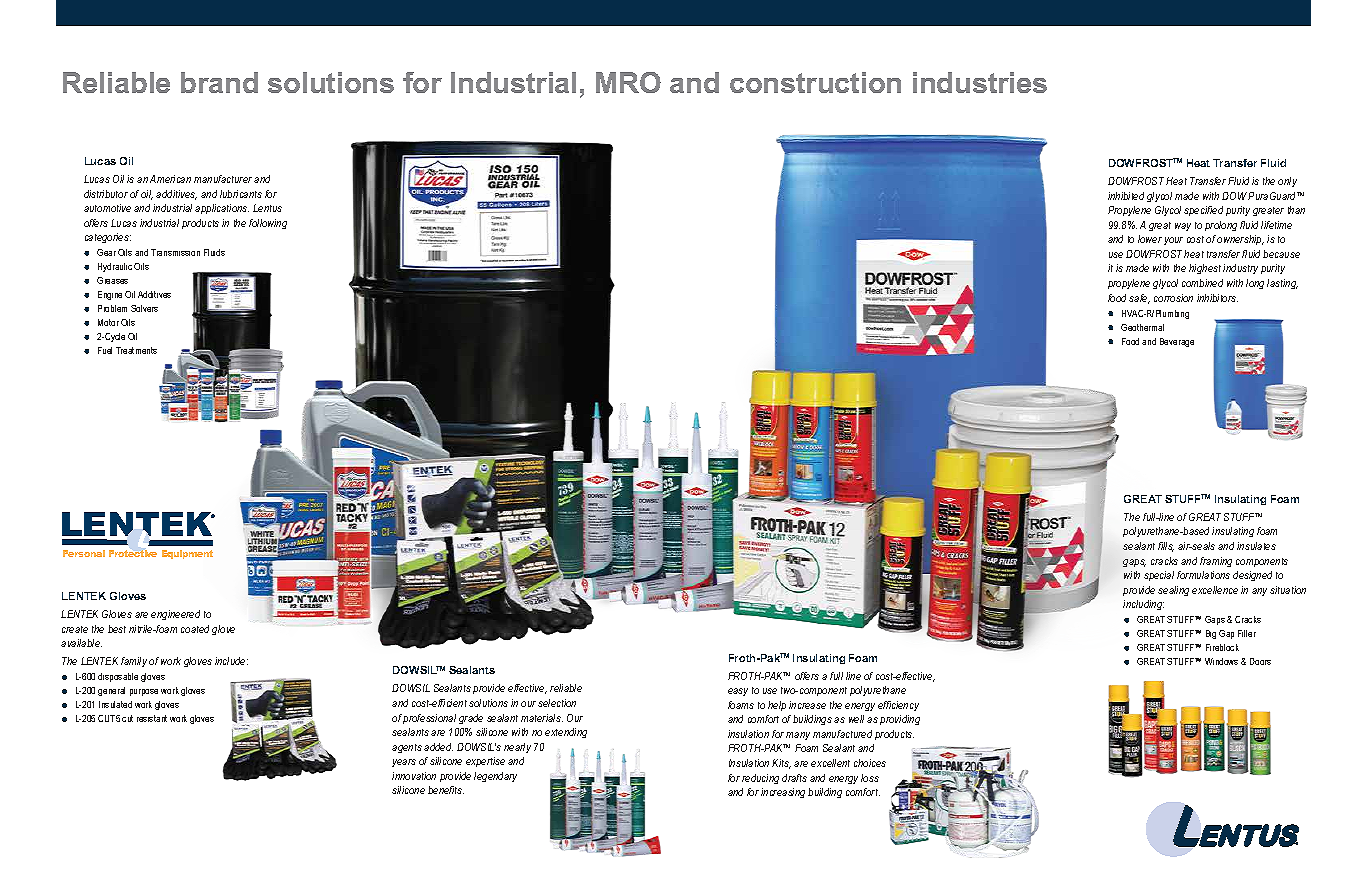  I want to click on Beverage, so click(1177, 342).
